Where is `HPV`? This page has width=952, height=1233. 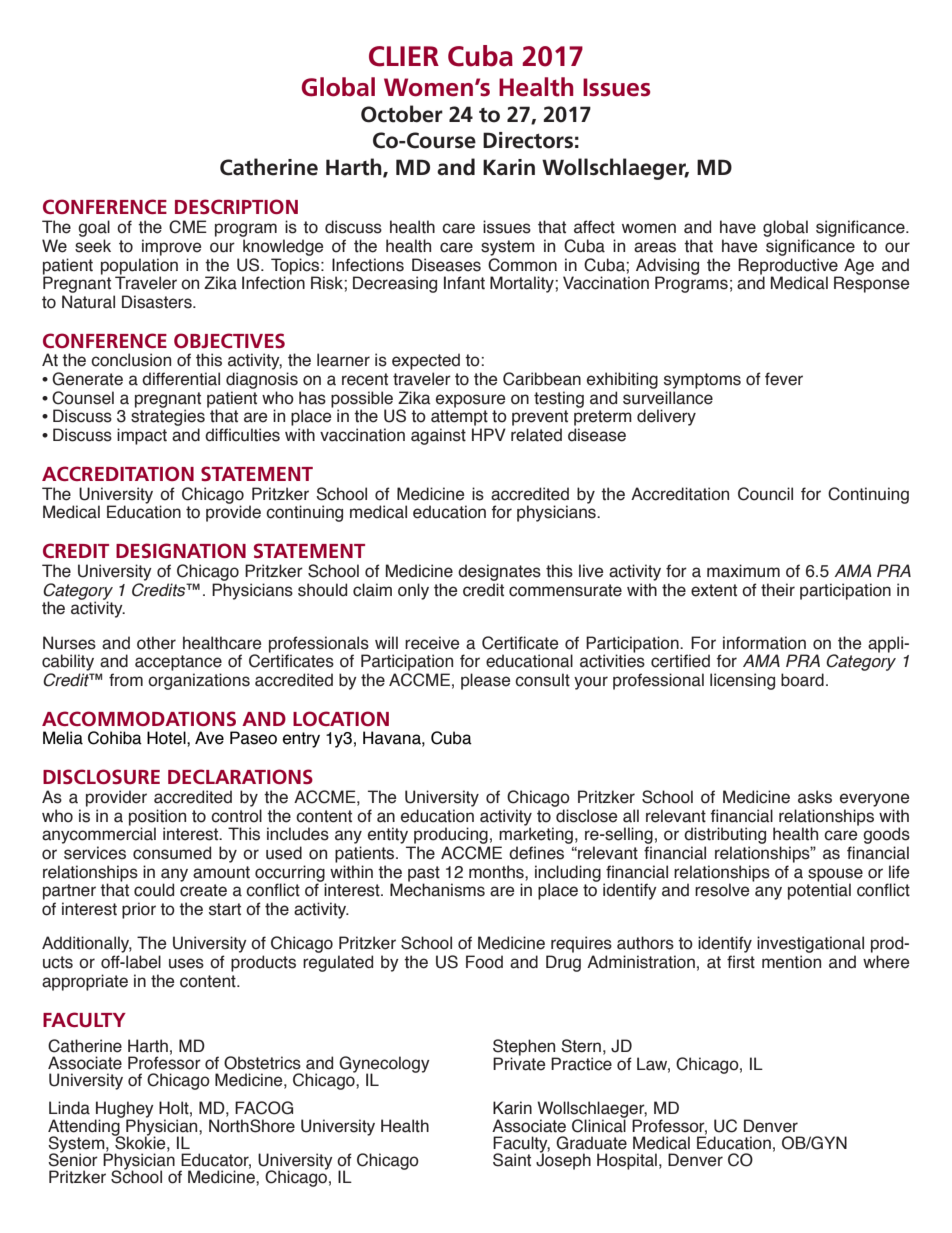 HPV is located at coordinates (489, 434).
